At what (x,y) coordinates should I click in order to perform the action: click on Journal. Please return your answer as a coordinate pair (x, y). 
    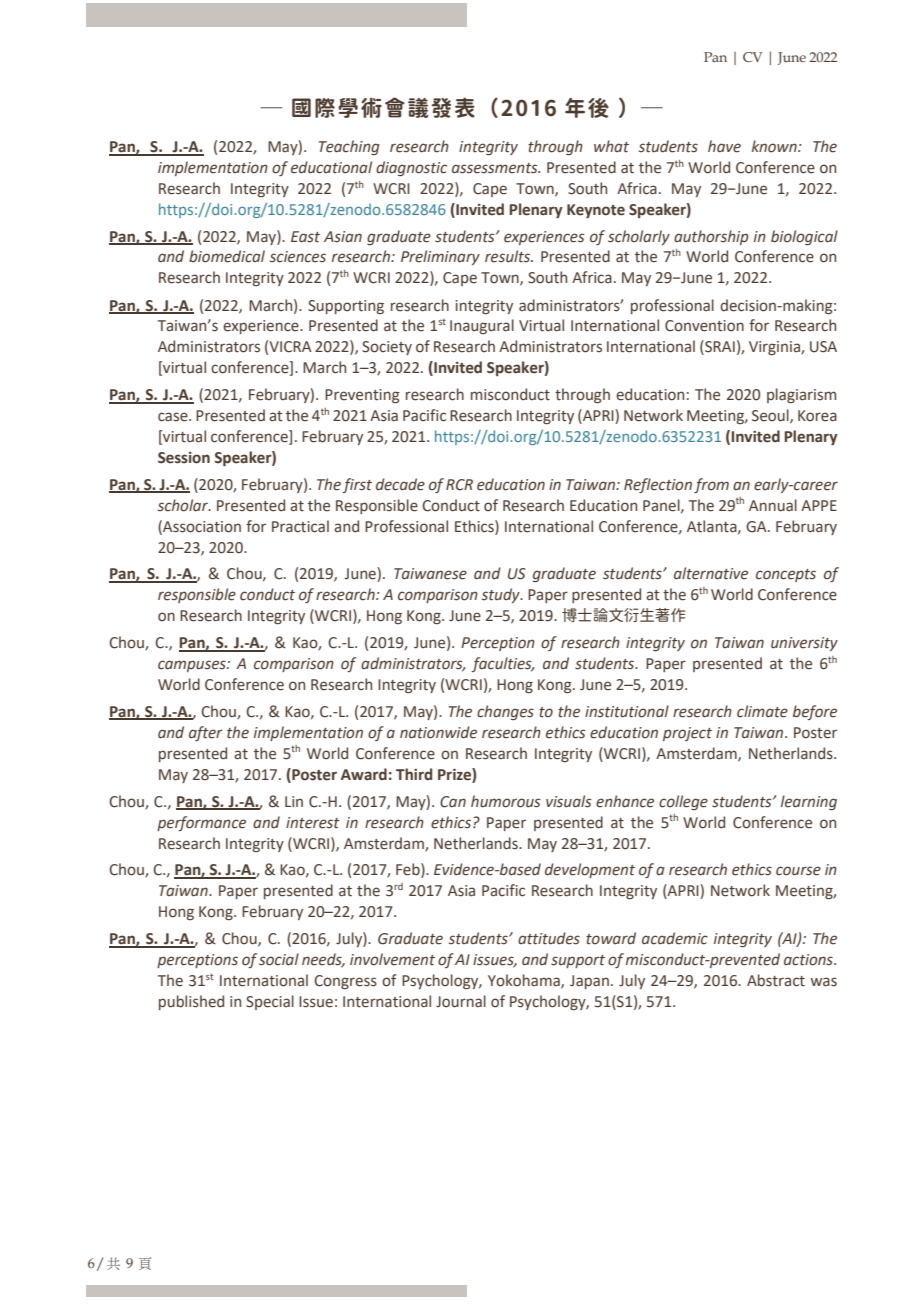
    Looking at the image, I should click on (461, 1001).
